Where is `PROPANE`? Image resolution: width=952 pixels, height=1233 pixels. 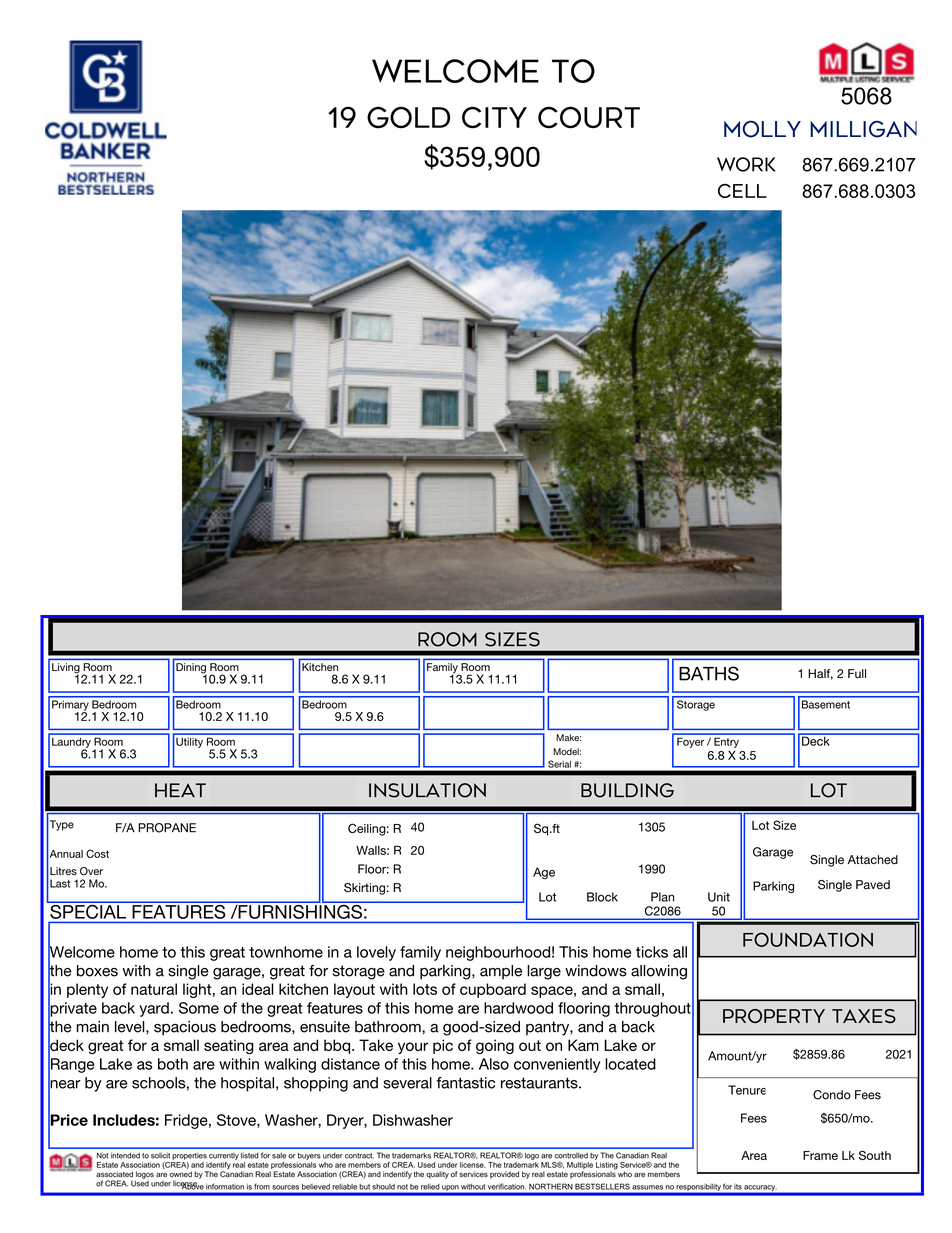
PROPANE is located at coordinates (167, 828).
